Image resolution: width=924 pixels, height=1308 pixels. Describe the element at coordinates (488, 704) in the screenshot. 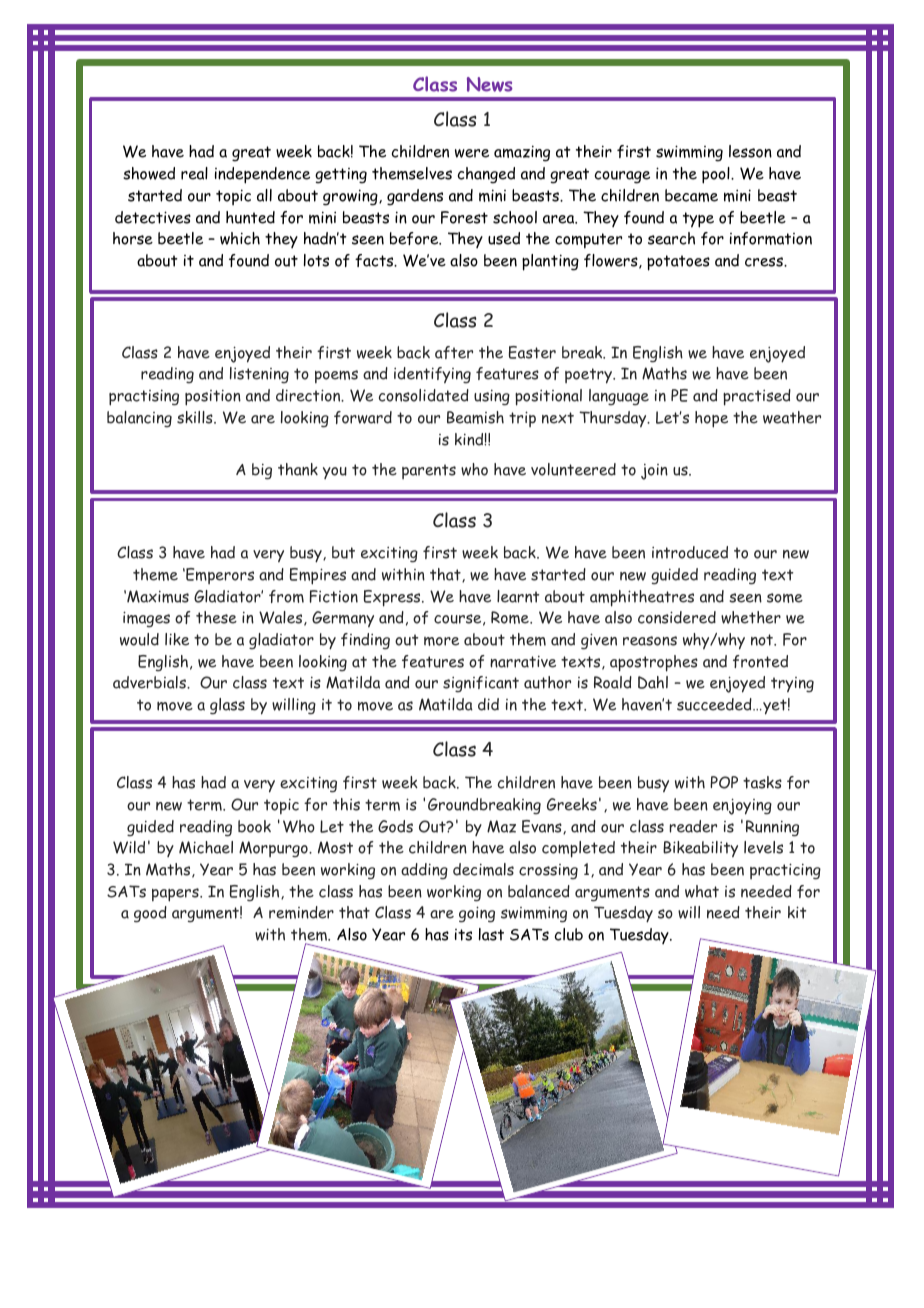

I see `did` at that location.
